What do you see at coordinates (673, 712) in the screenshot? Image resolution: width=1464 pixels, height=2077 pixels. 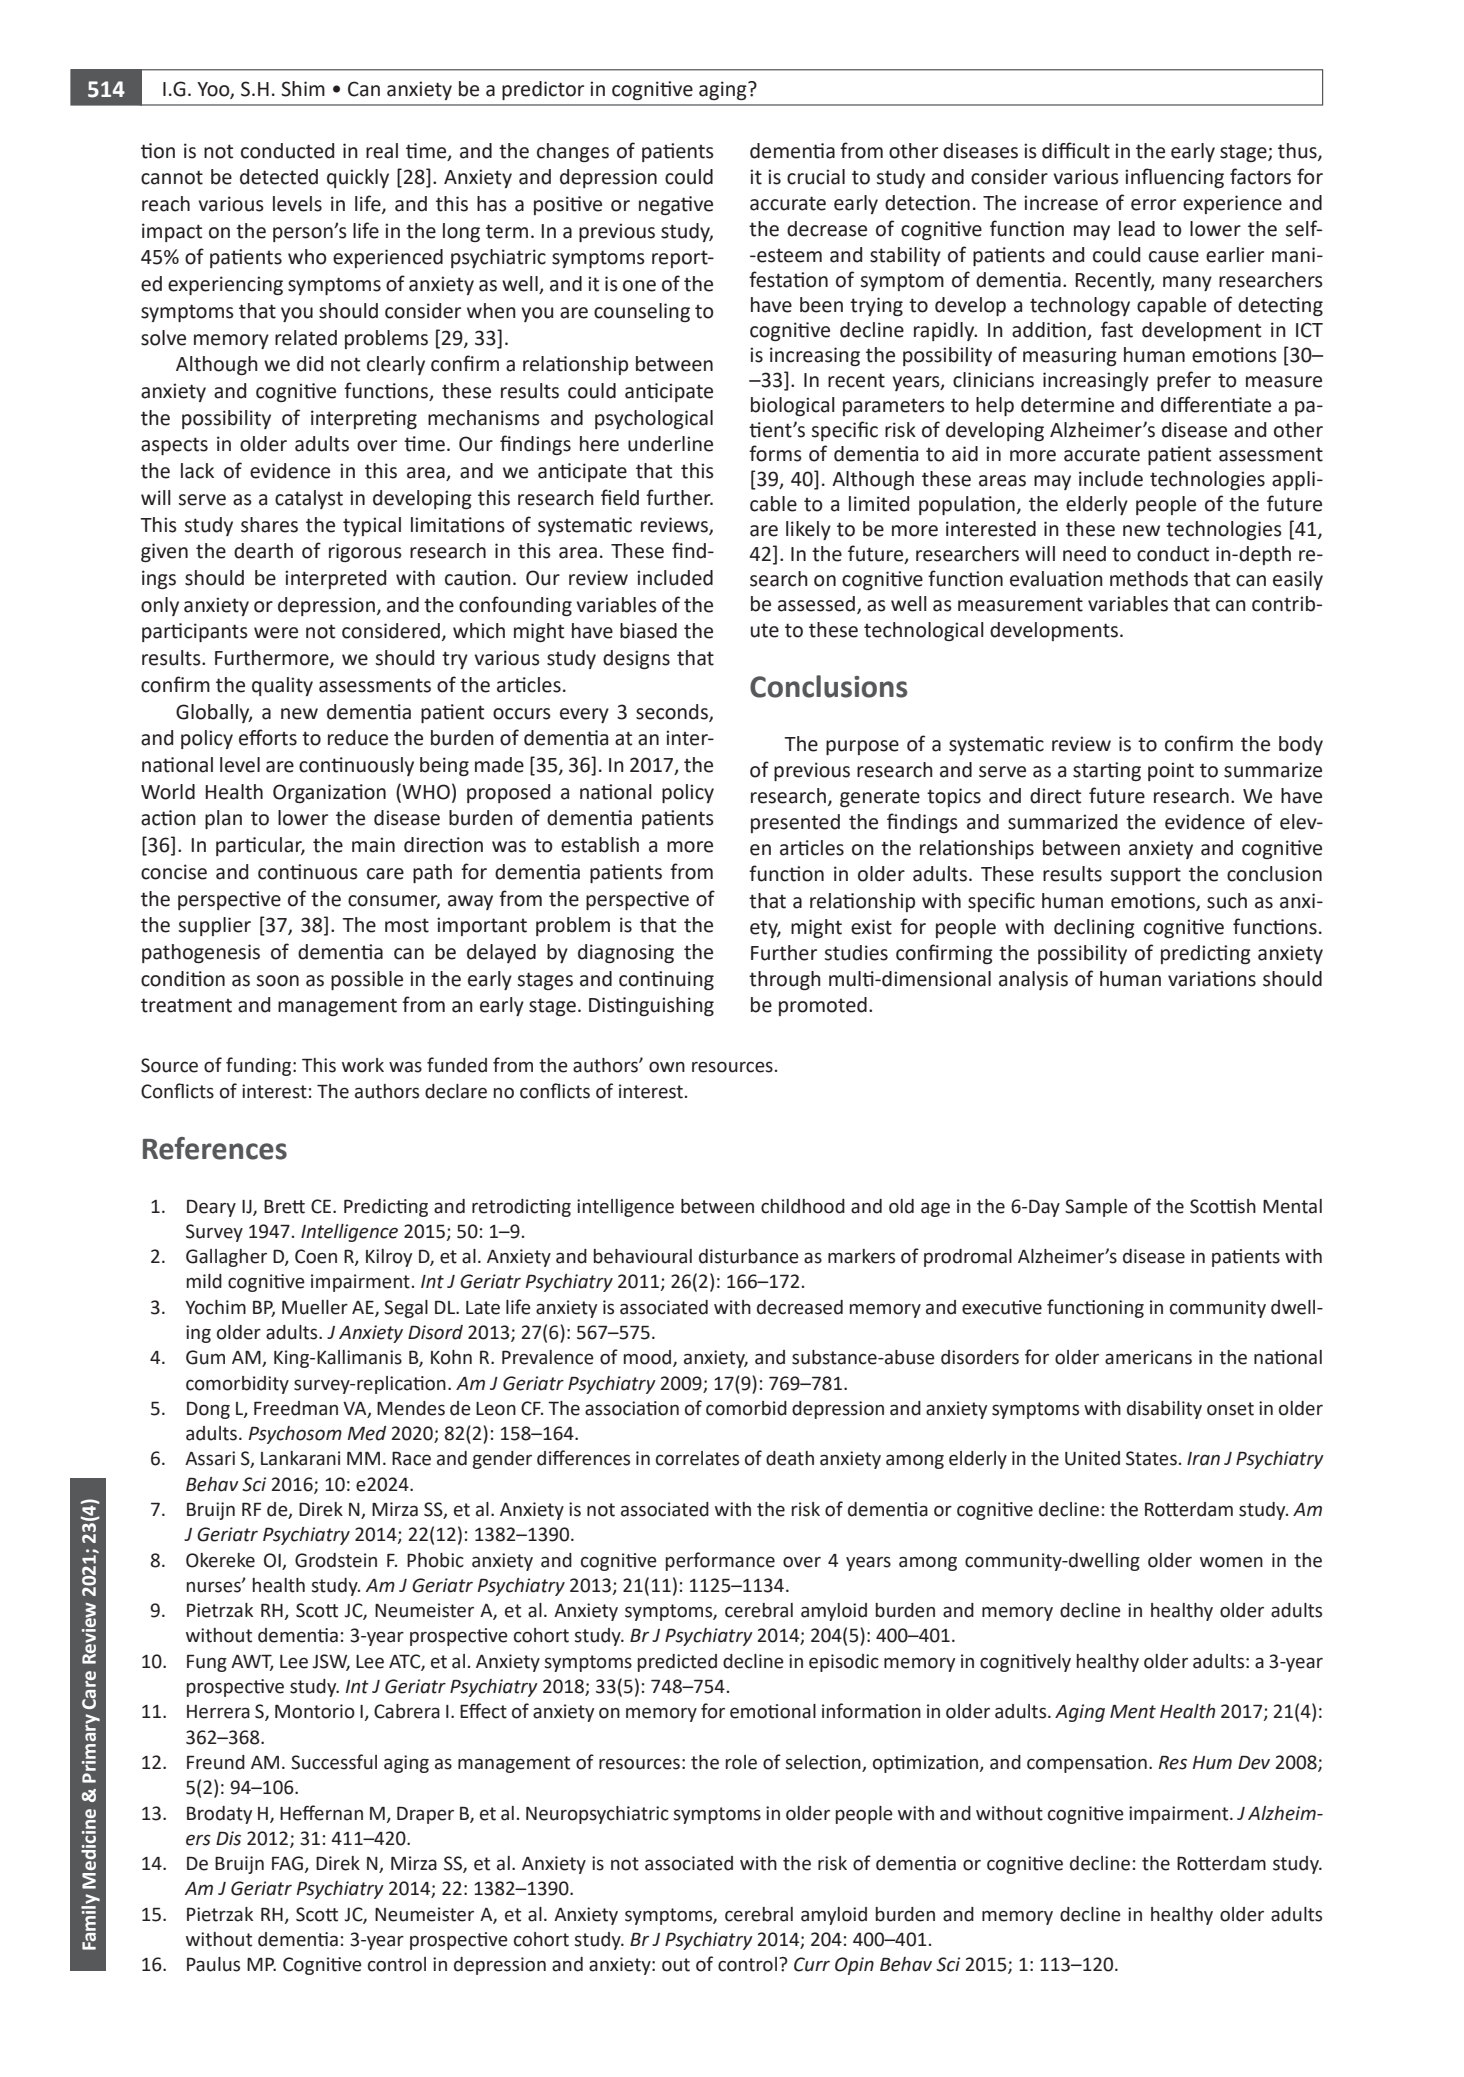 I see `seconds` at bounding box center [673, 712].
